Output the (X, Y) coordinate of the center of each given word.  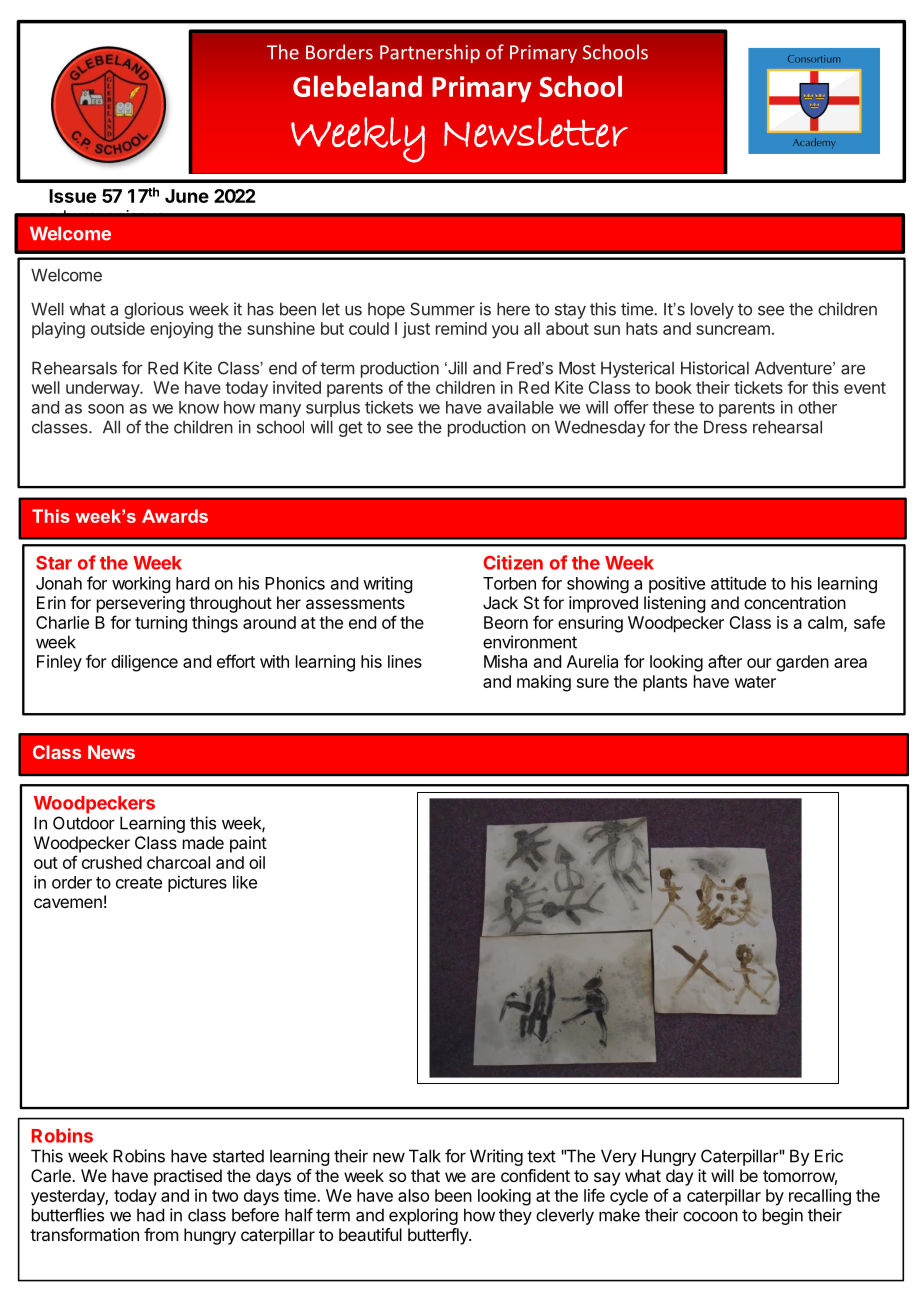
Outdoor (84, 823)
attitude (738, 583)
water (755, 682)
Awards (175, 516)
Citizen (513, 562)
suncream (733, 330)
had (150, 1215)
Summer (442, 309)
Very (619, 1157)
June (187, 196)
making (544, 683)
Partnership (430, 53)
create (139, 883)
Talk (425, 1156)
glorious (154, 310)
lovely (712, 310)
